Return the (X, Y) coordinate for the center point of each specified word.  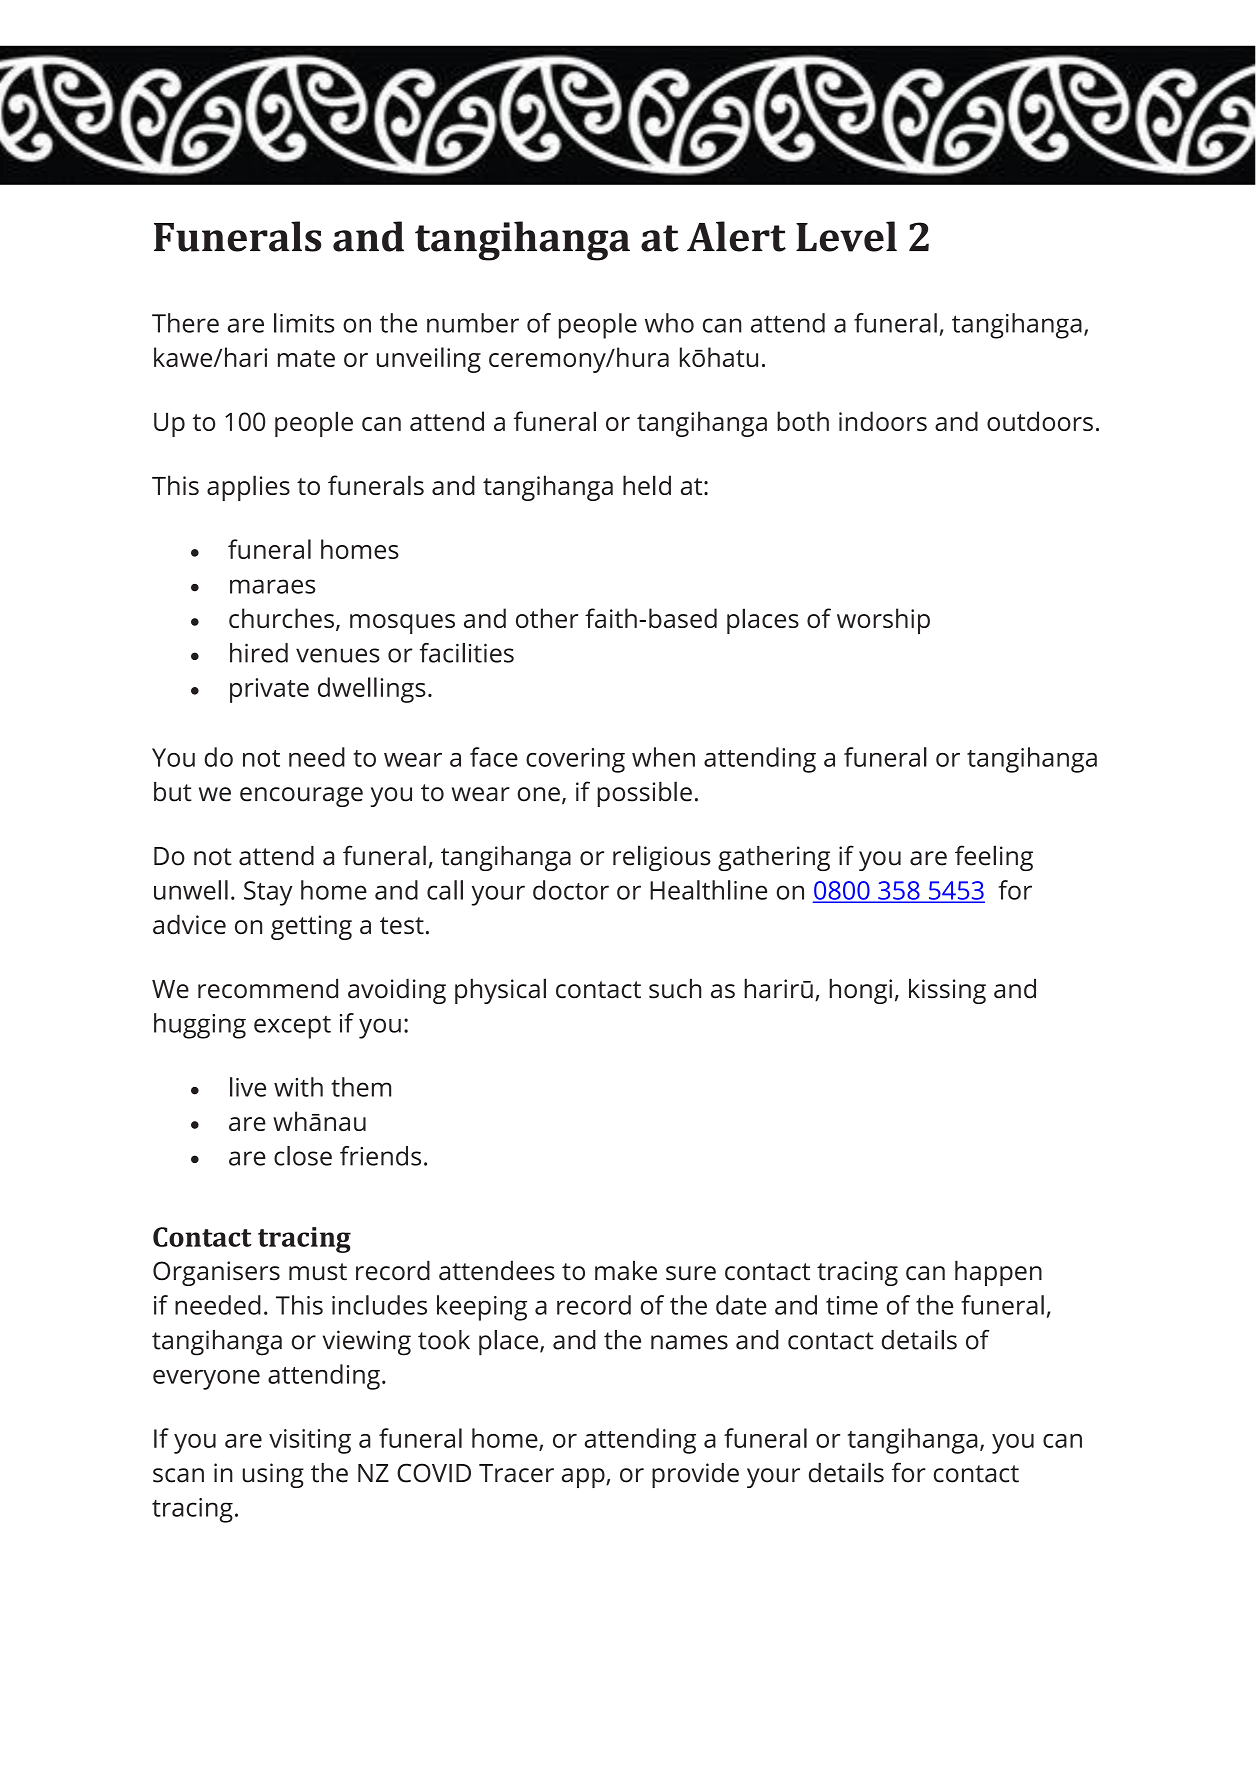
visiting (310, 1441)
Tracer (516, 1473)
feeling (994, 858)
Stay (268, 893)
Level (846, 236)
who (669, 323)
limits (304, 323)
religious (662, 858)
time (852, 1305)
